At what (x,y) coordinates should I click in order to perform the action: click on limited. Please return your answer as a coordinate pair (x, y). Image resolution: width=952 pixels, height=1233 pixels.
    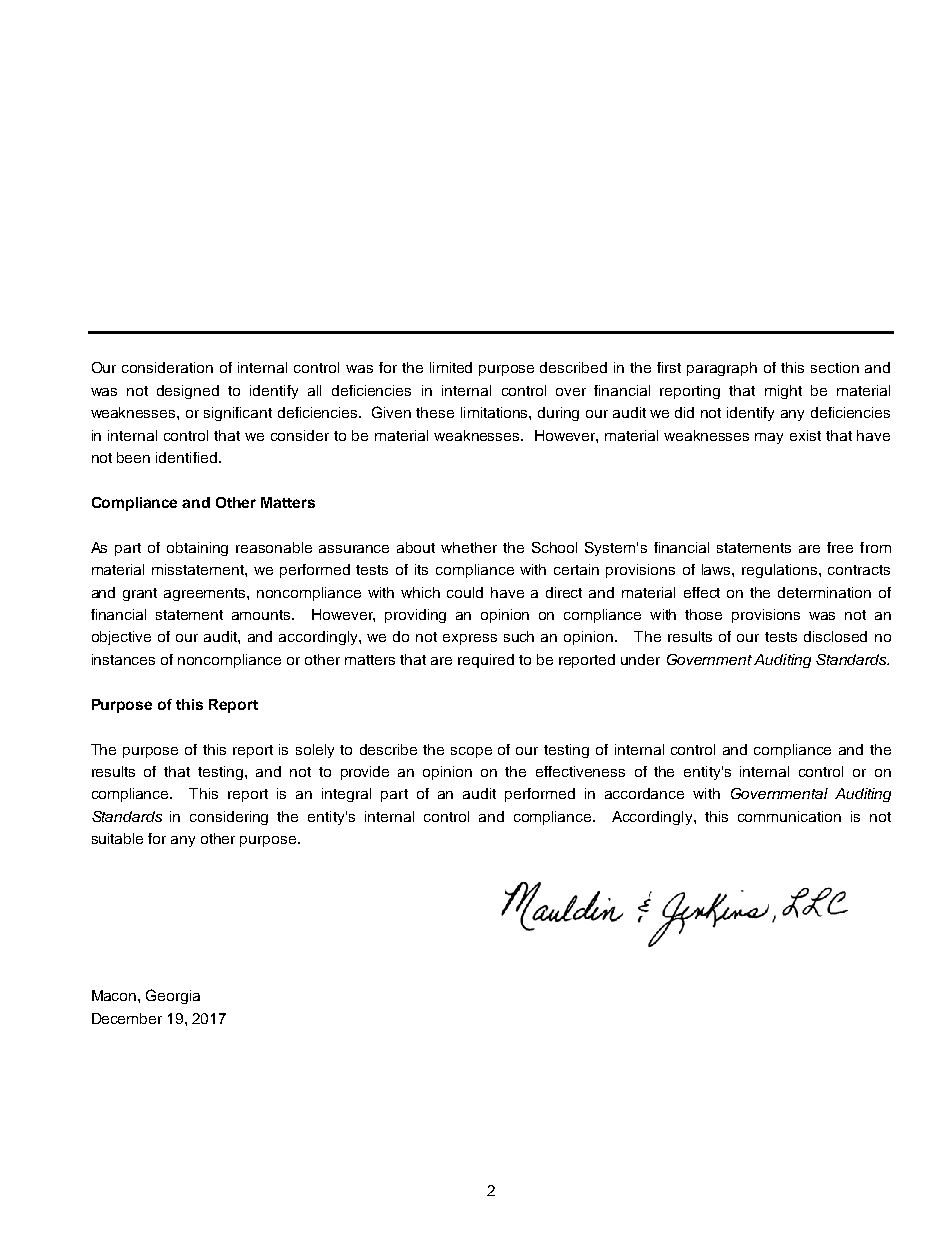
    Looking at the image, I should click on (451, 367).
